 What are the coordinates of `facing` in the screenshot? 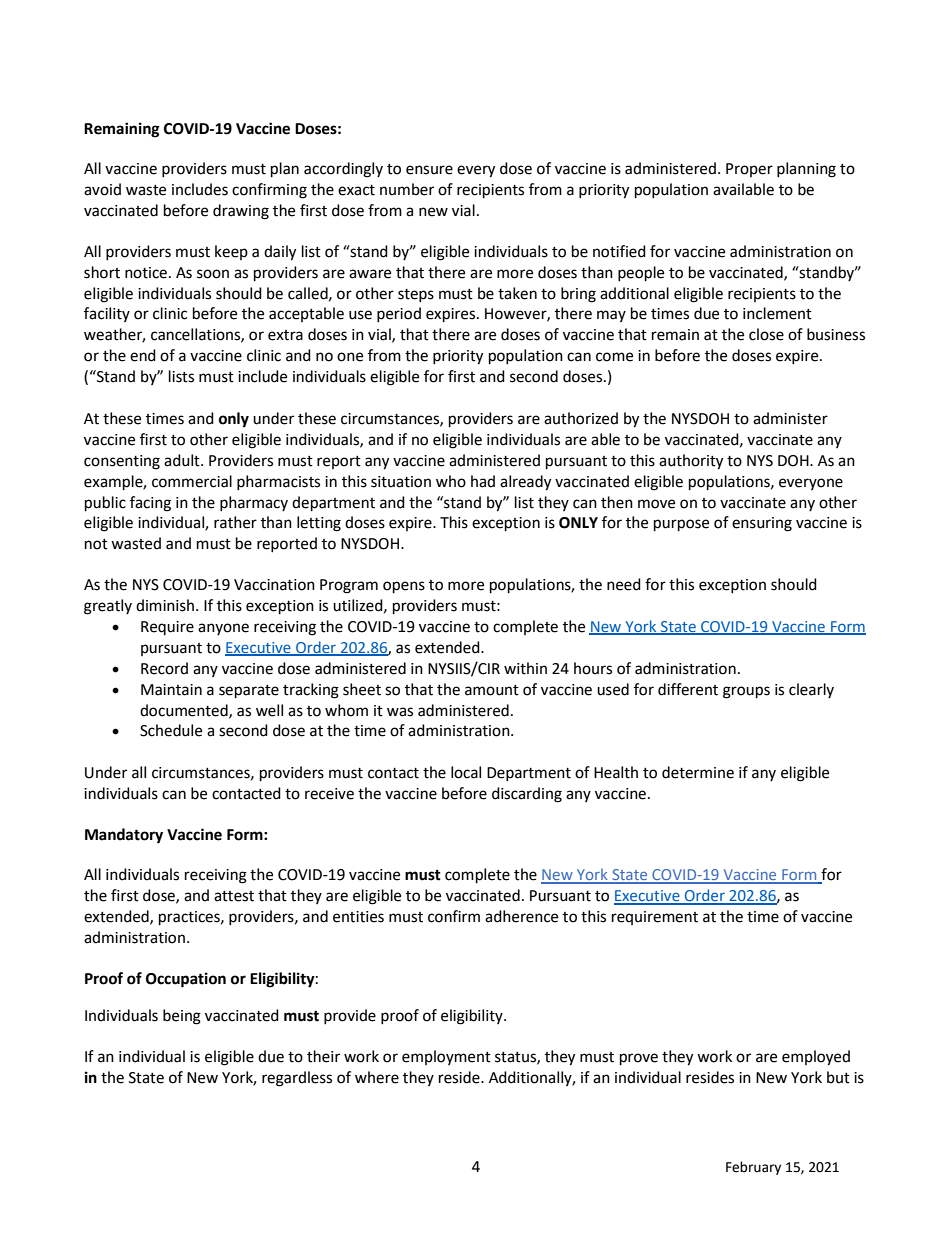 It's located at (150, 504).
